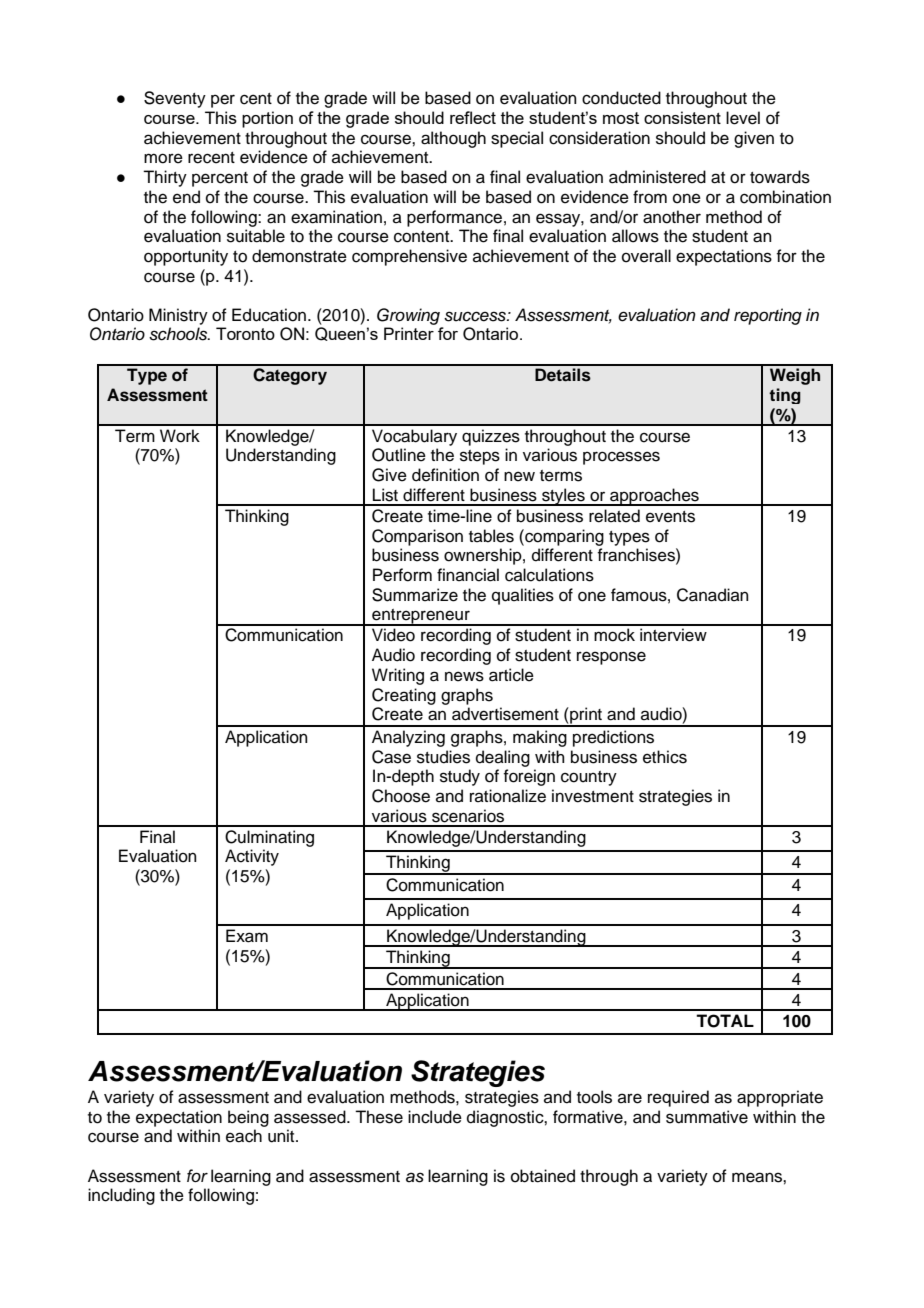  What do you see at coordinates (175, 99) in the page?
I see `Seventy` at bounding box center [175, 99].
